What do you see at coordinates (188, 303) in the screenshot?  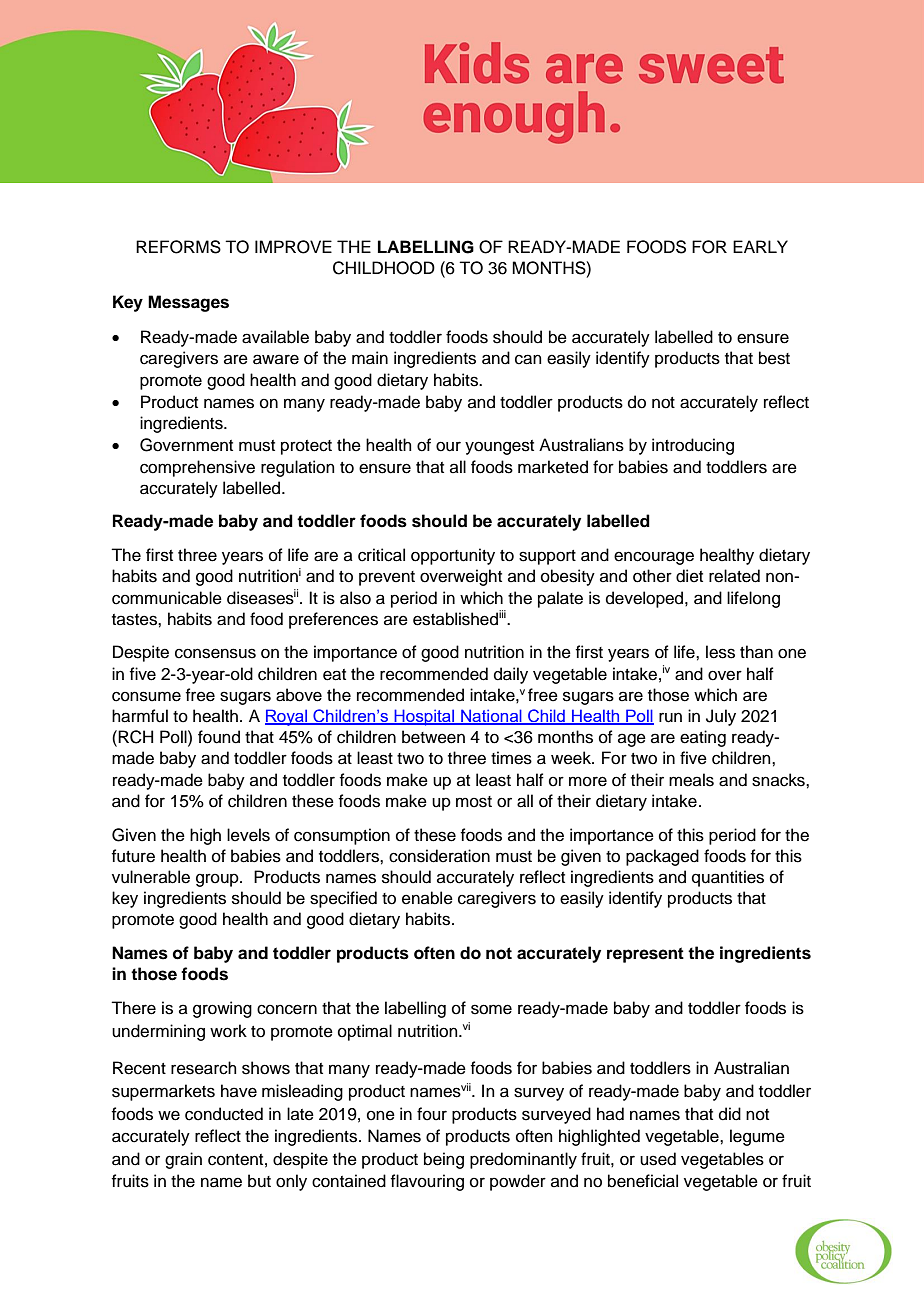 I see `Messages` at bounding box center [188, 303].
